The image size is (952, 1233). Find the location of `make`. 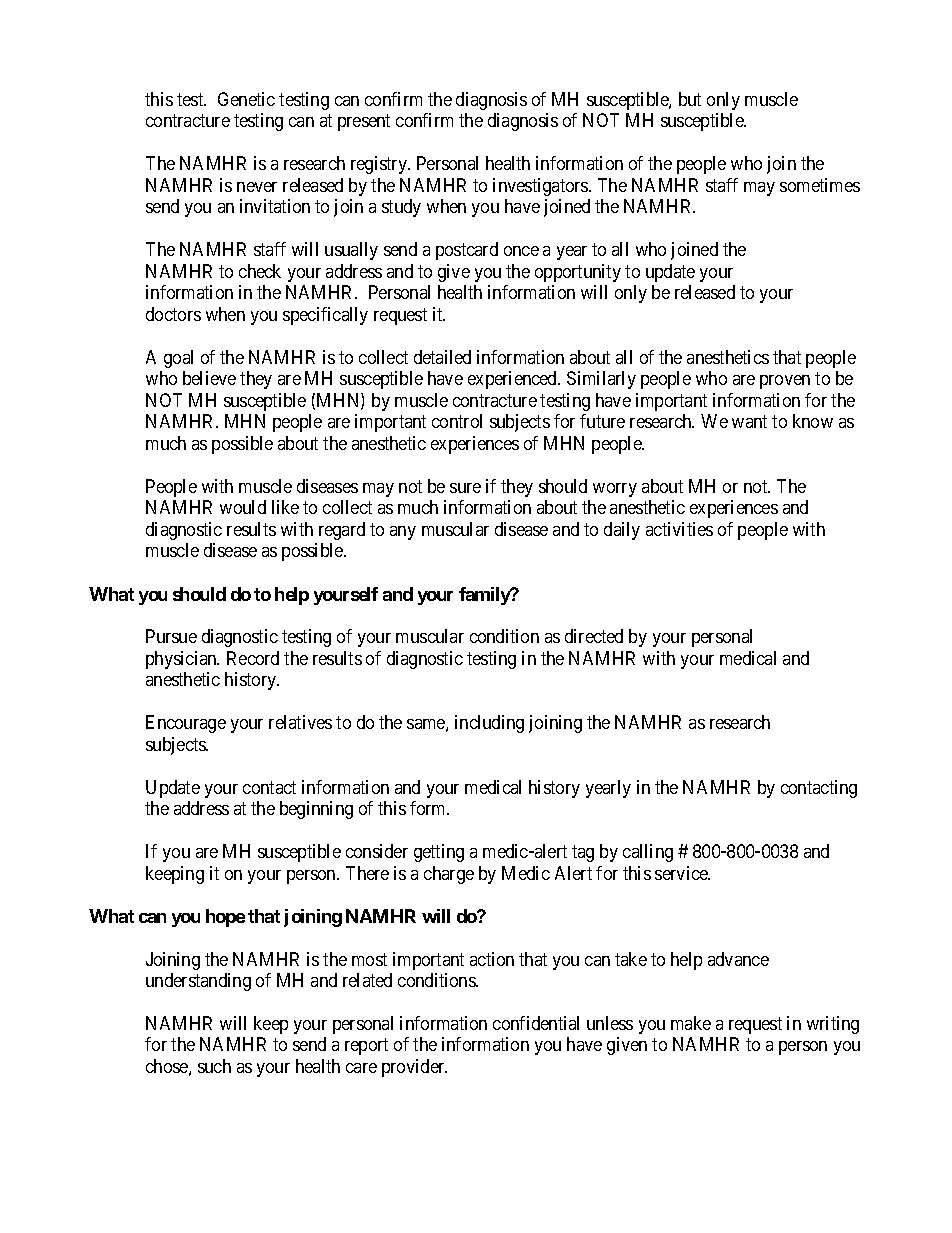

make is located at coordinates (691, 1023).
